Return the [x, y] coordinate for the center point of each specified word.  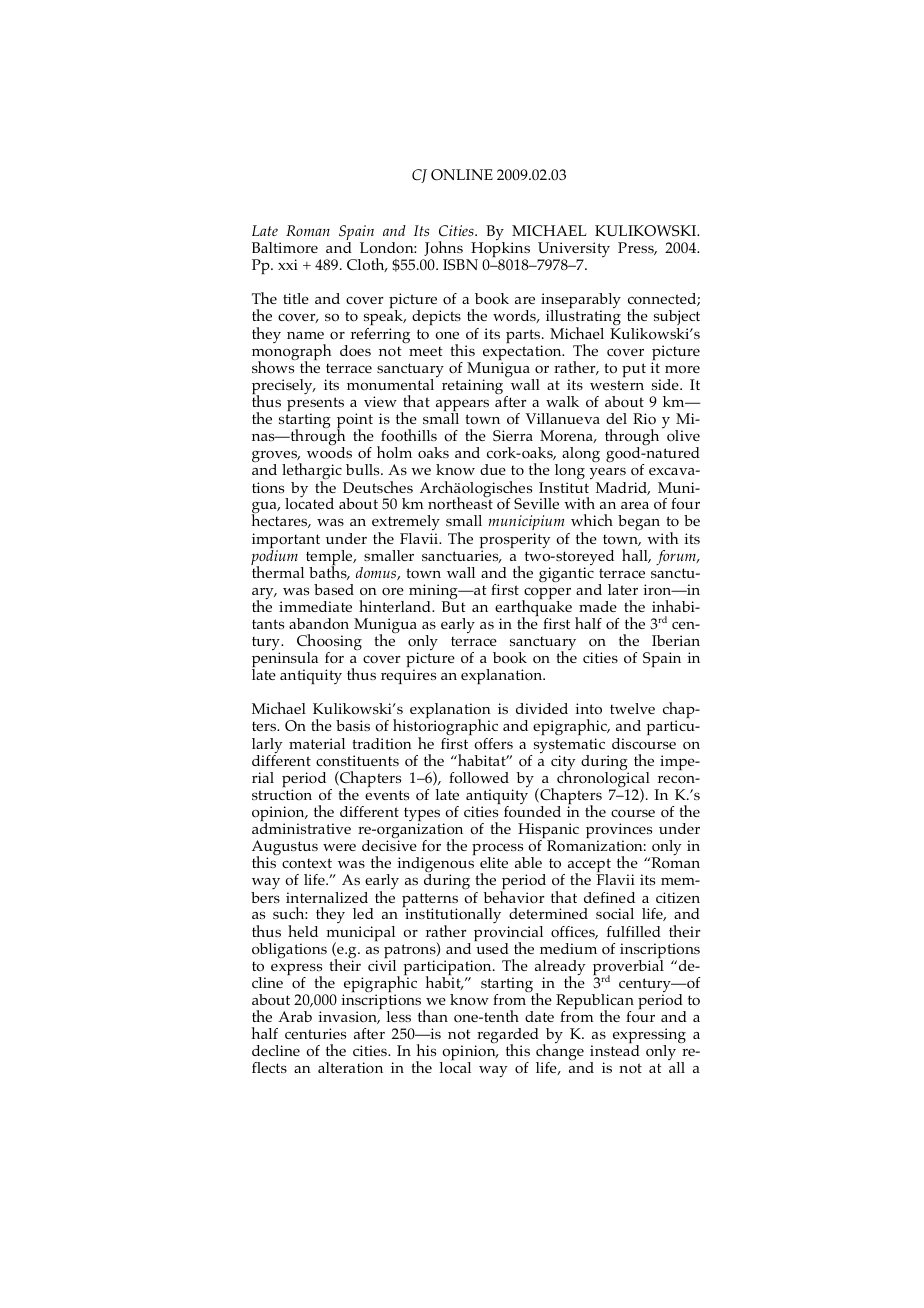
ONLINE [462, 175]
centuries [315, 1033]
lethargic [313, 473]
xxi [288, 264]
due [493, 469]
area [635, 505]
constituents [357, 761]
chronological [603, 779]
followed [479, 777]
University [574, 251]
